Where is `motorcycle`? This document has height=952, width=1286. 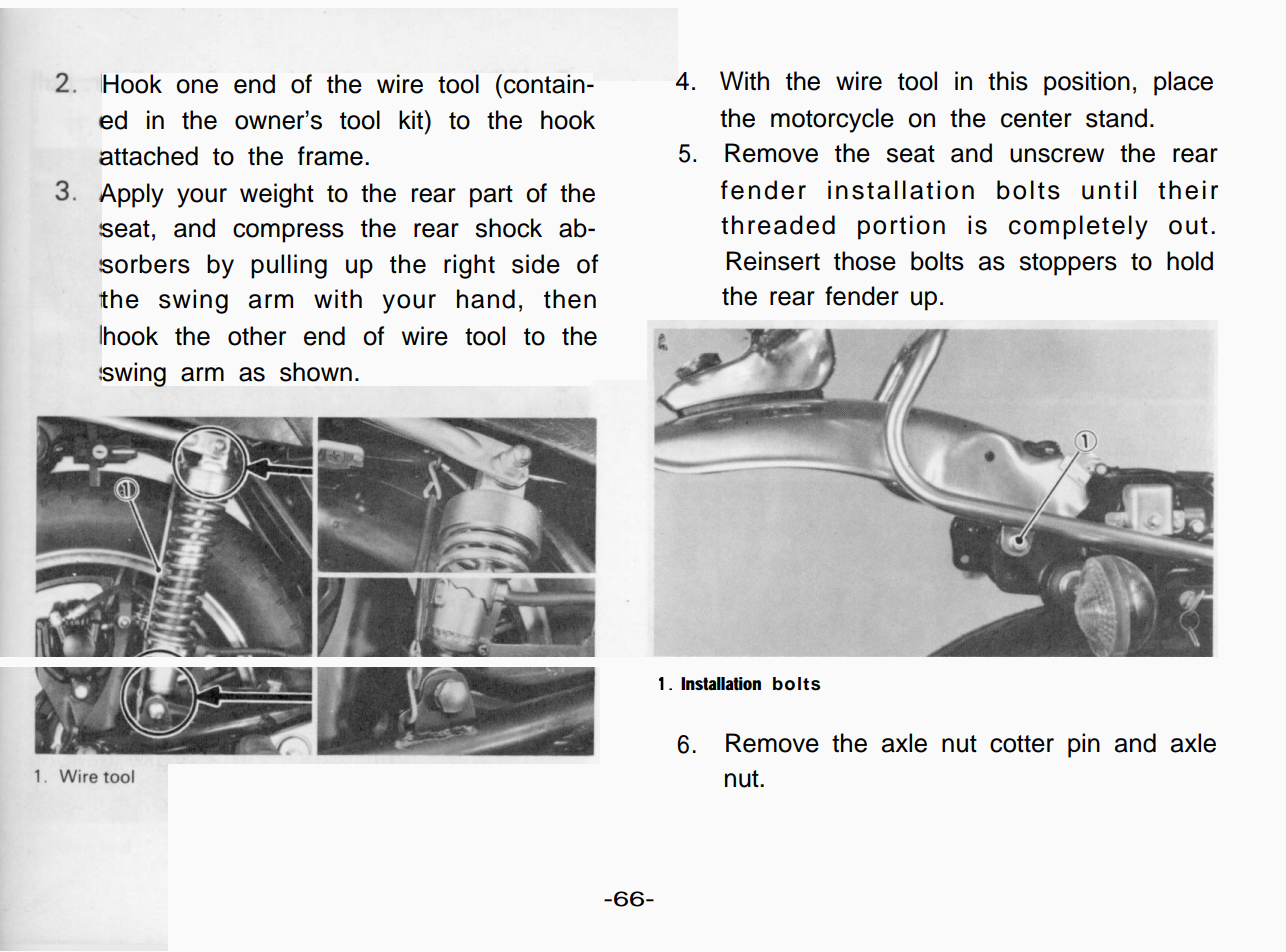 motorcycle is located at coordinates (832, 120).
